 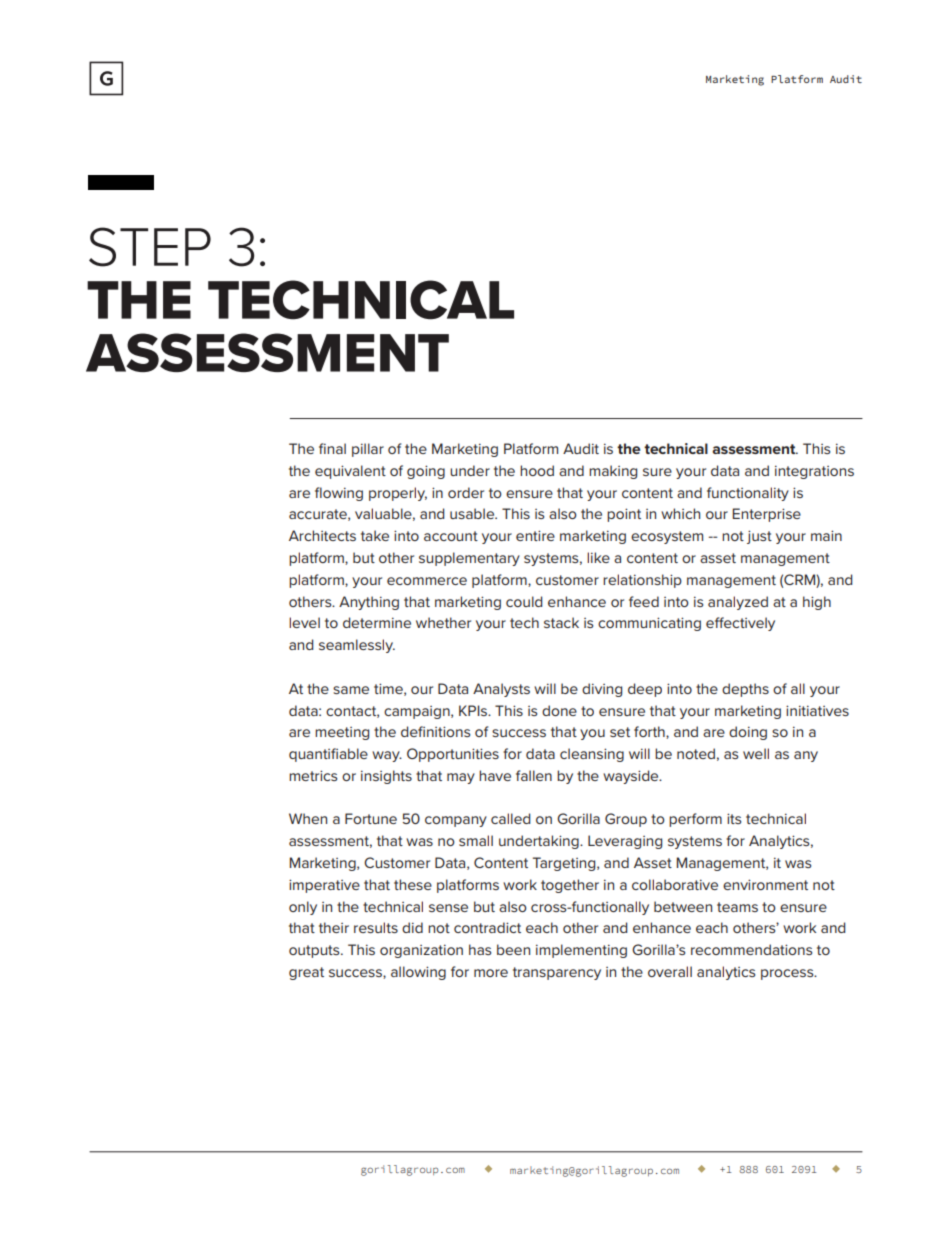 I want to click on have, so click(x=495, y=775).
